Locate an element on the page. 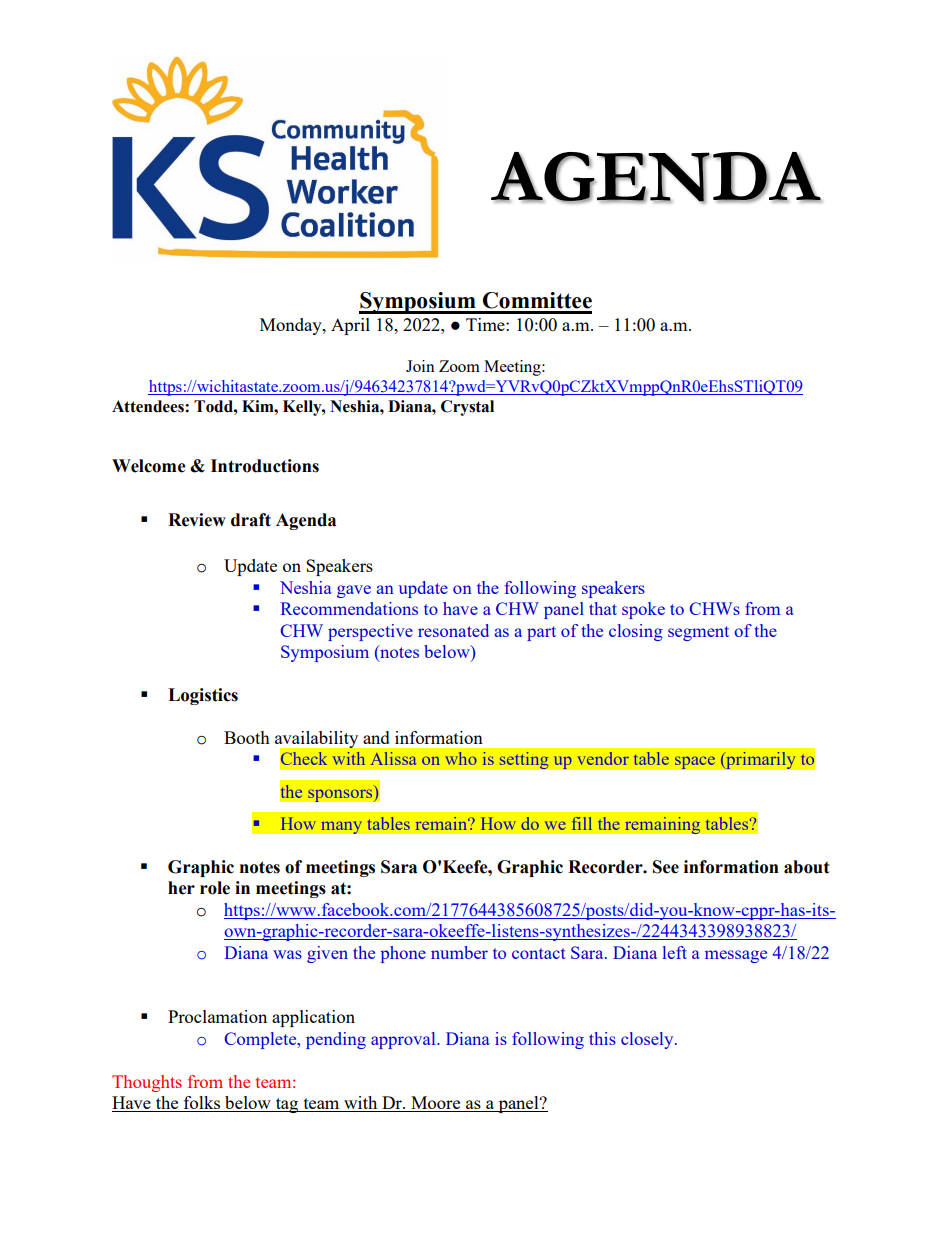  gave is located at coordinates (354, 591).
